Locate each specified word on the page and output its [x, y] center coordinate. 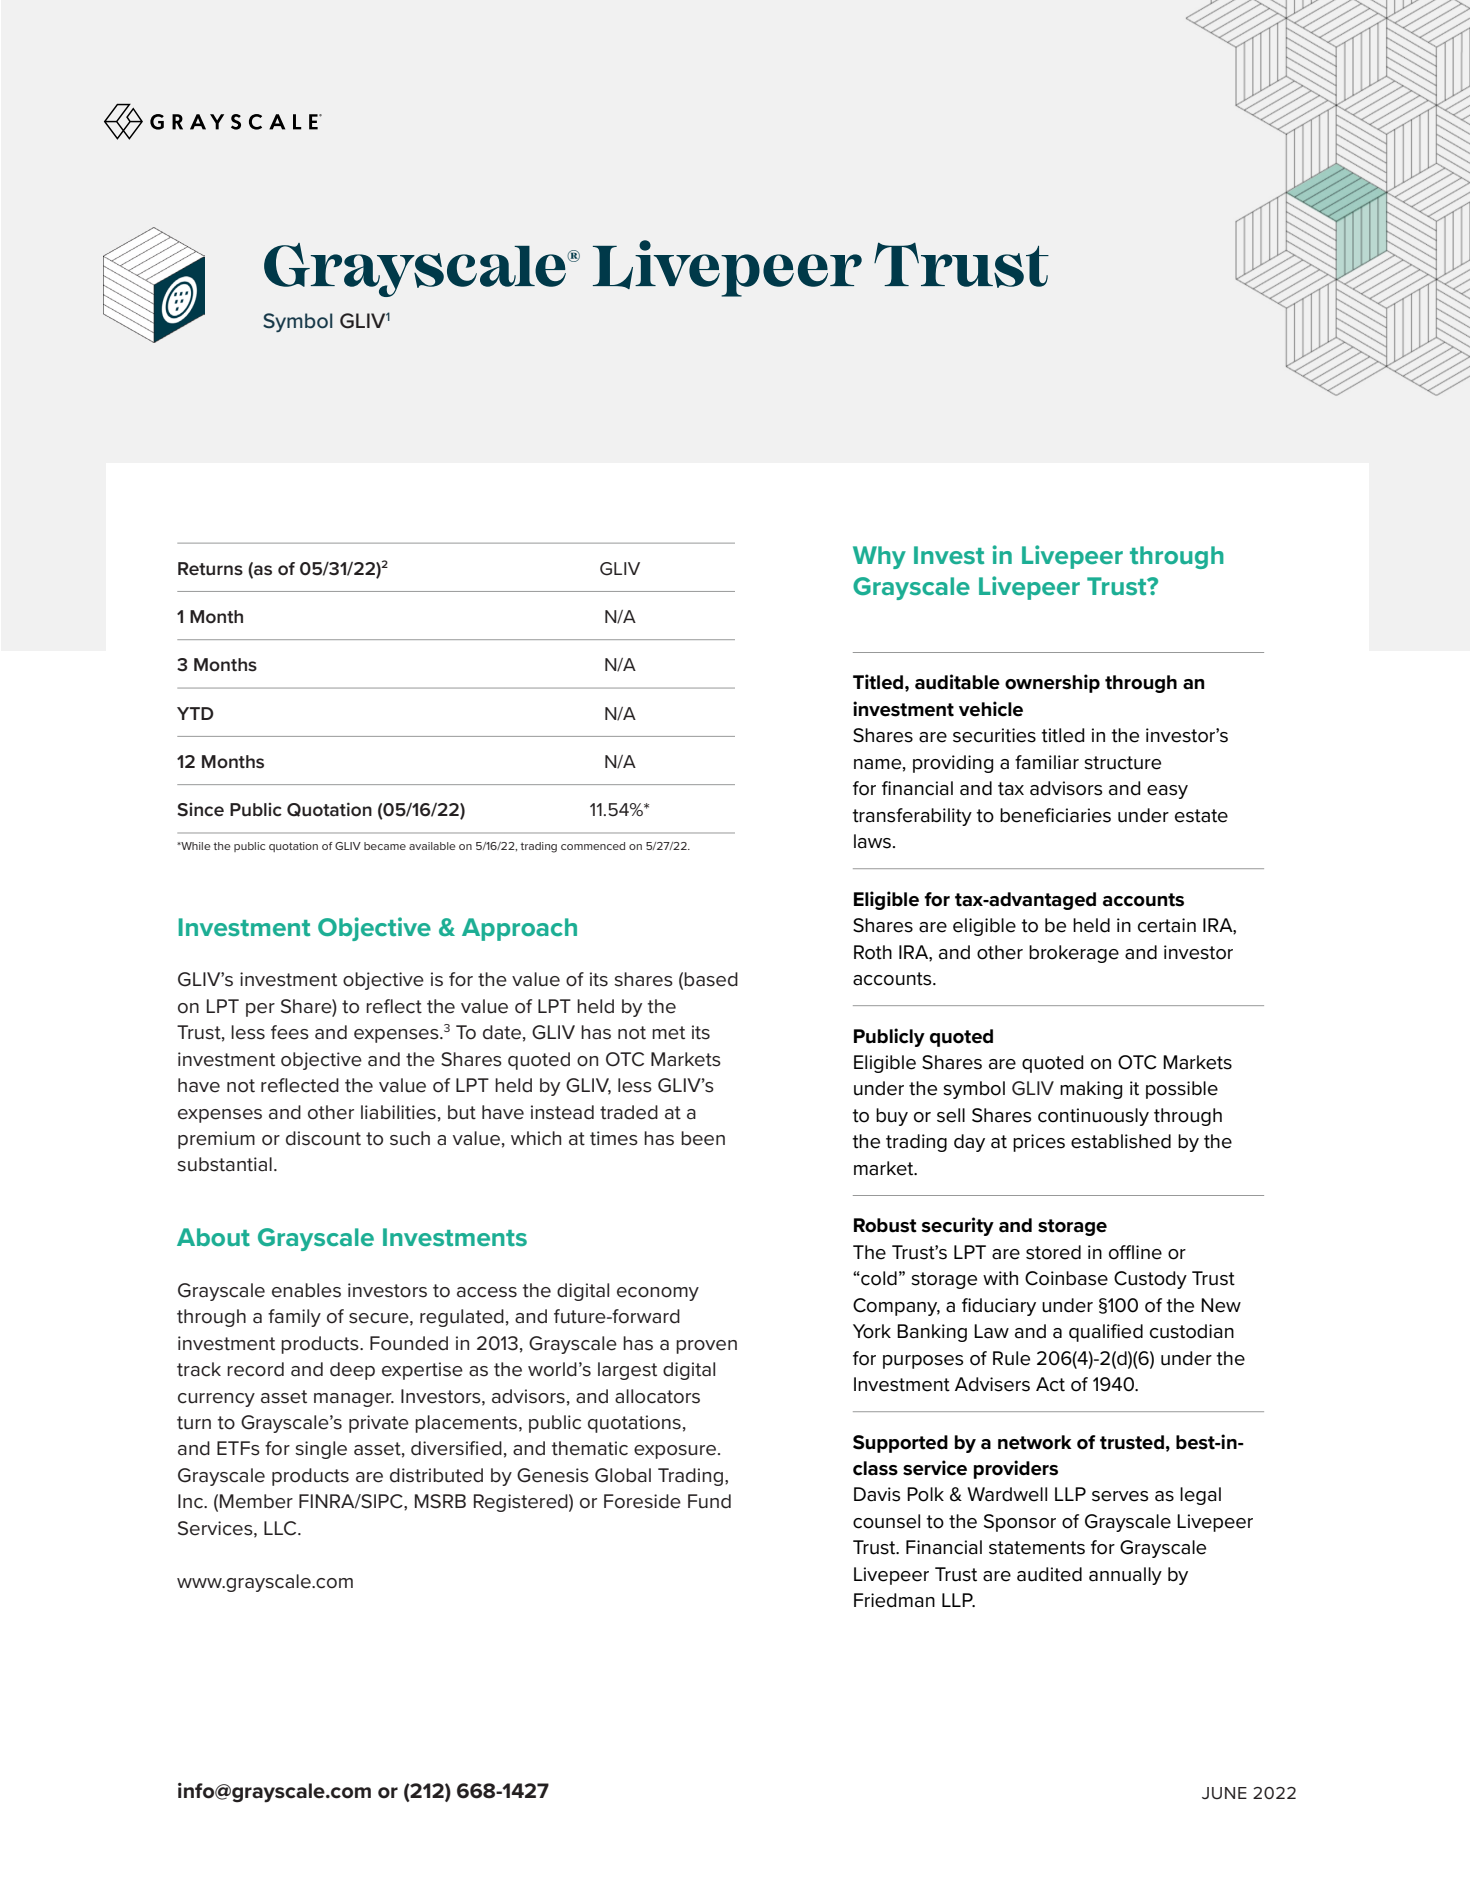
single [321, 1450]
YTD [195, 713]
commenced [593, 846]
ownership [1052, 683]
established [1121, 1141]
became [385, 846]
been [703, 1138]
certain [1167, 925]
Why [879, 557]
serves [1120, 1496]
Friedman [894, 1600]
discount [323, 1138]
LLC [281, 1528]
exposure [676, 1452]
